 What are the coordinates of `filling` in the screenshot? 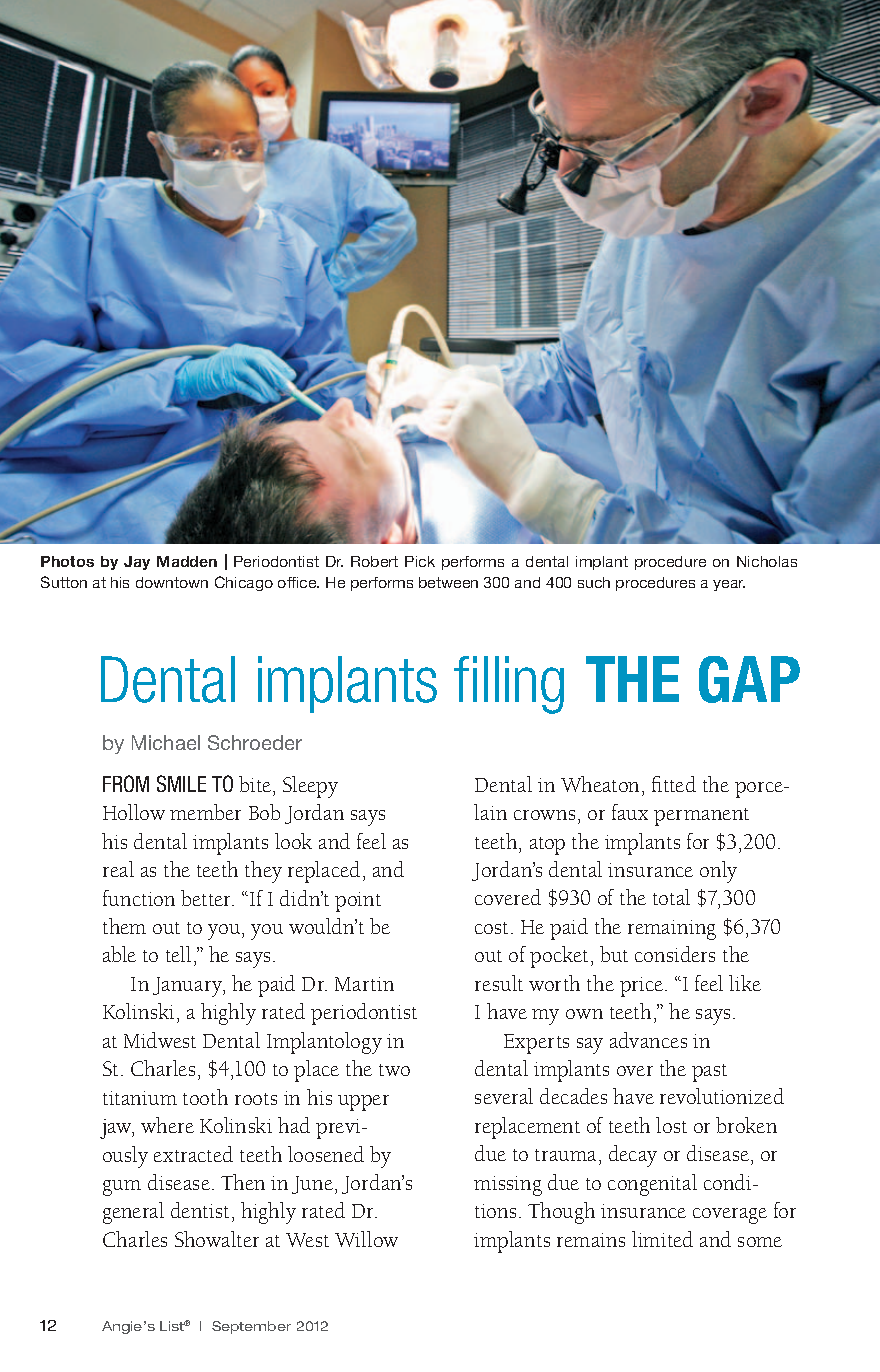 It's located at (509, 685).
